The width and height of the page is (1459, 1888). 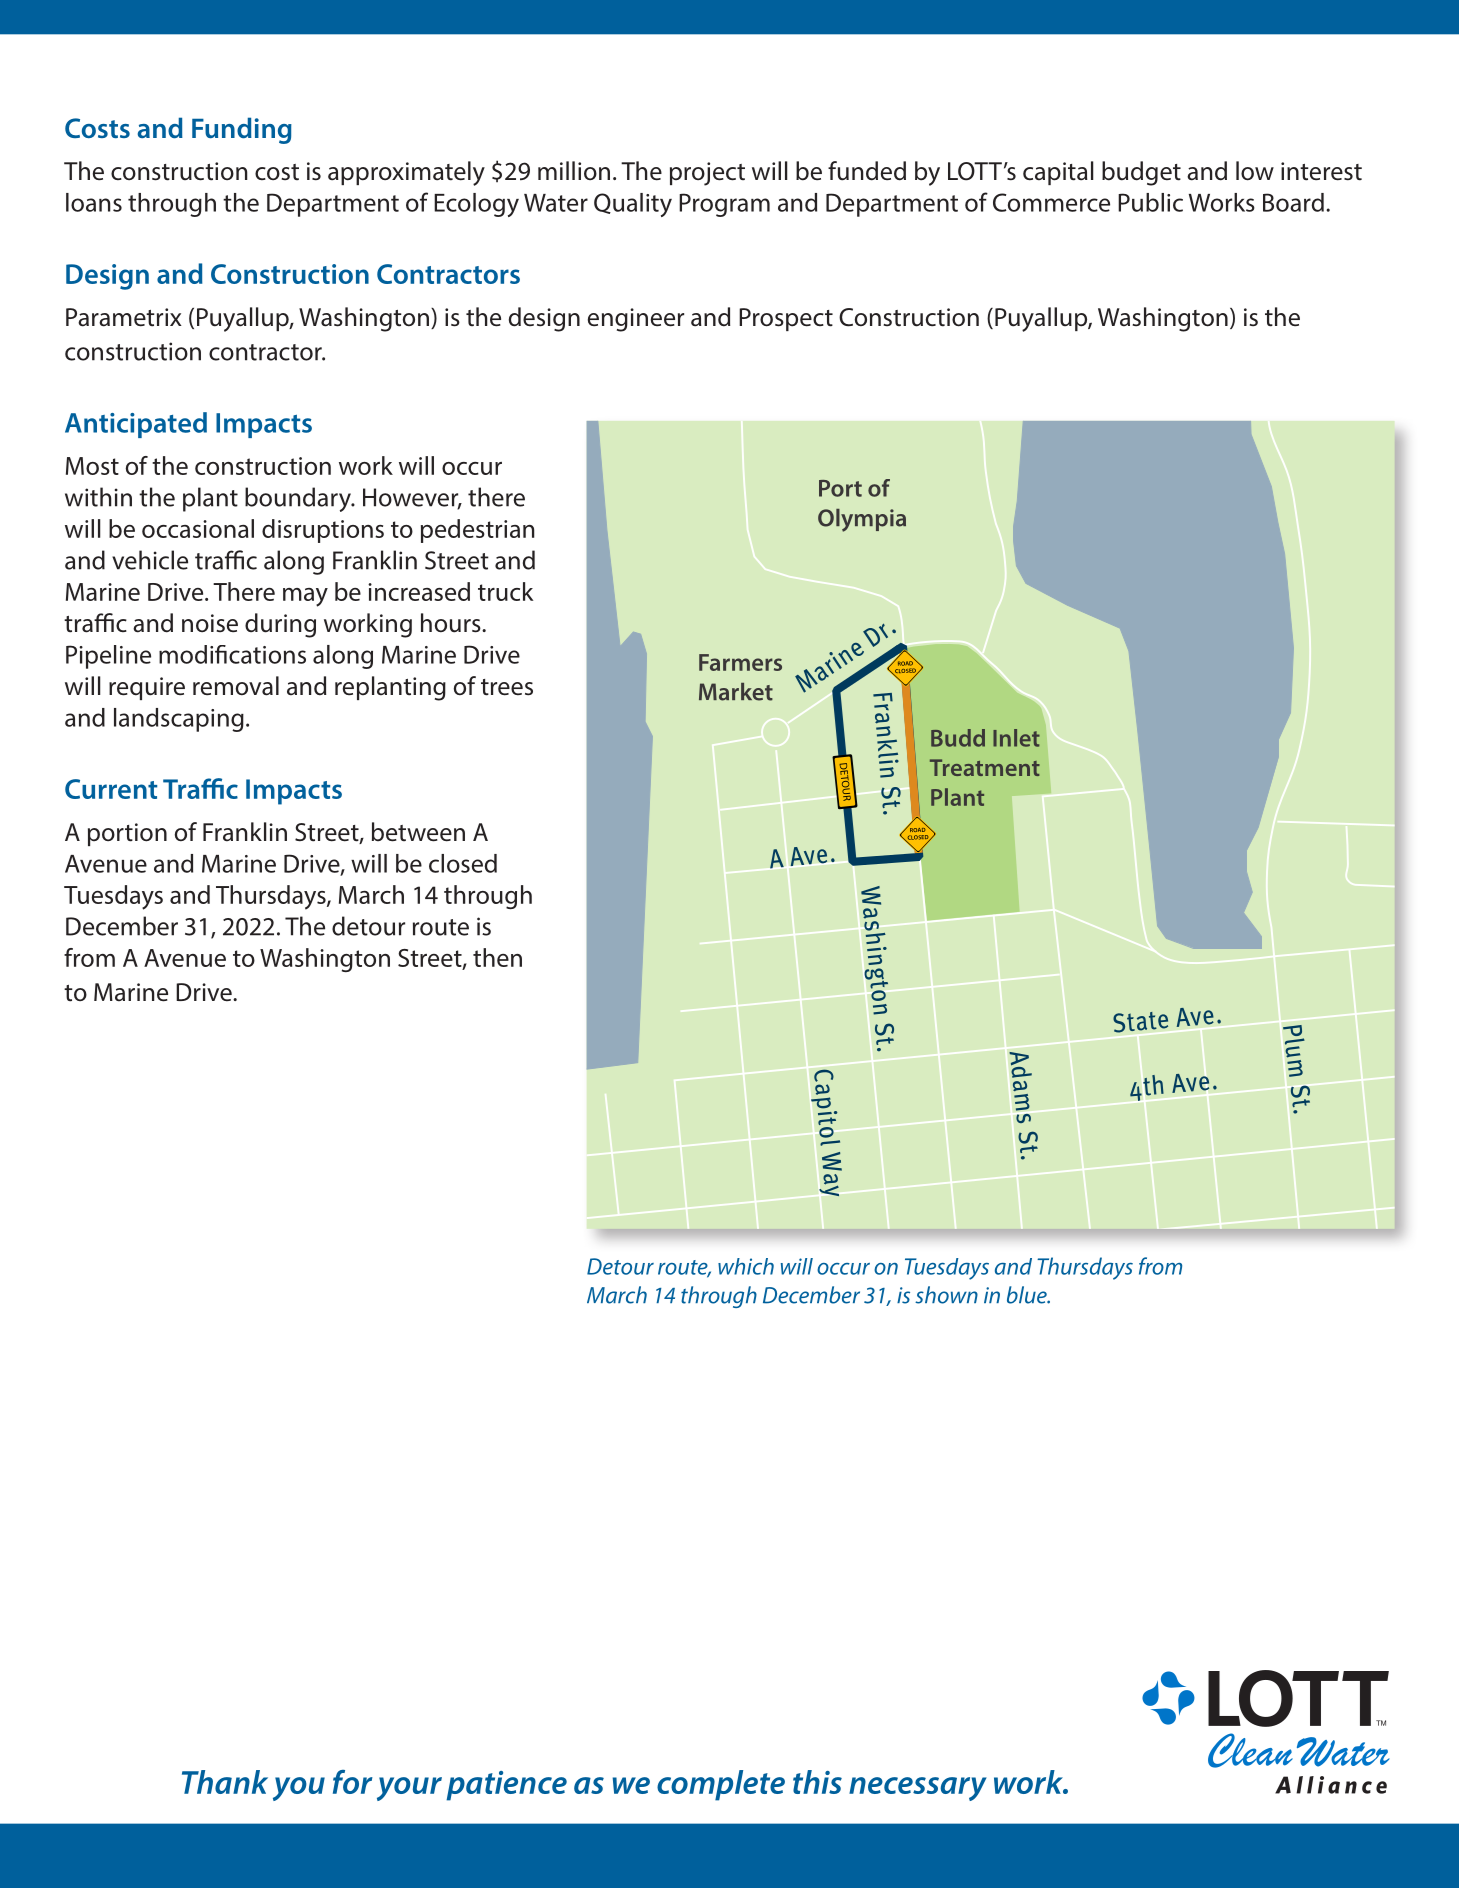 What do you see at coordinates (225, 1782) in the page?
I see `Thank` at bounding box center [225, 1782].
